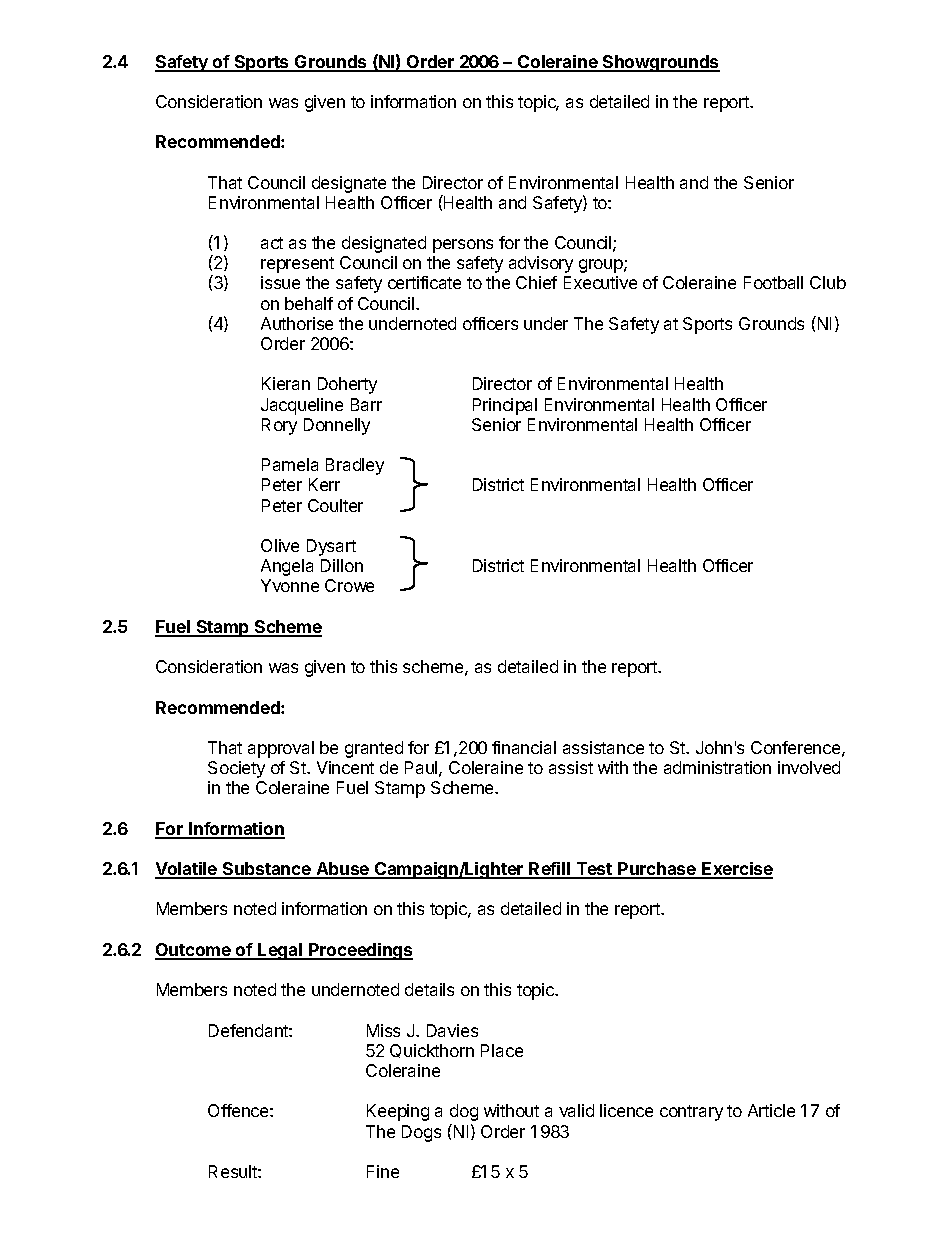 This screenshot has height=1233, width=952. I want to click on Fine, so click(383, 1171).
